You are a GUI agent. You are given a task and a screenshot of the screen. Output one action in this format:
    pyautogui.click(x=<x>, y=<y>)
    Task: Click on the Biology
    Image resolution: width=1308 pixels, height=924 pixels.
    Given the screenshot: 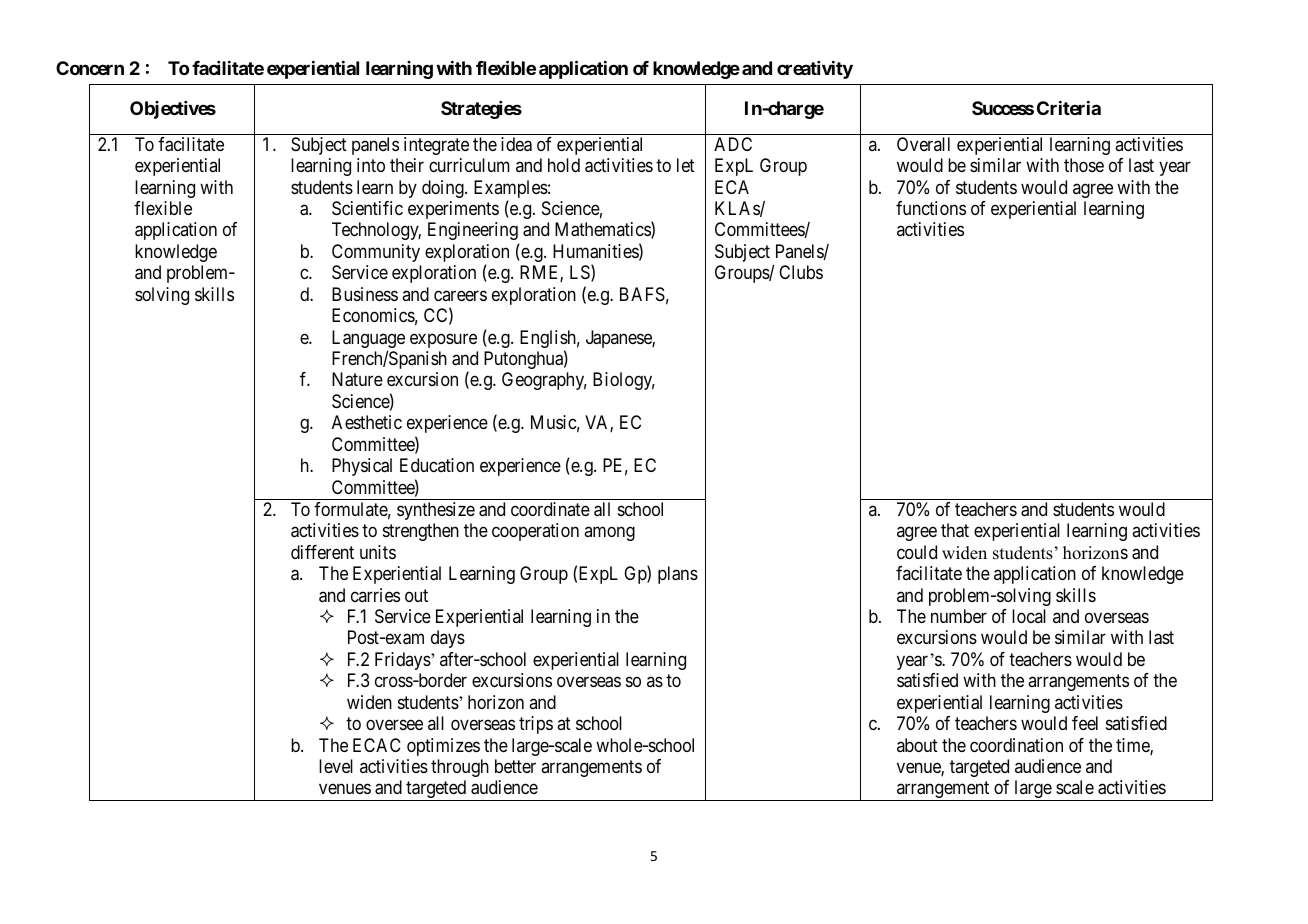 What is the action you would take?
    pyautogui.click(x=624, y=381)
